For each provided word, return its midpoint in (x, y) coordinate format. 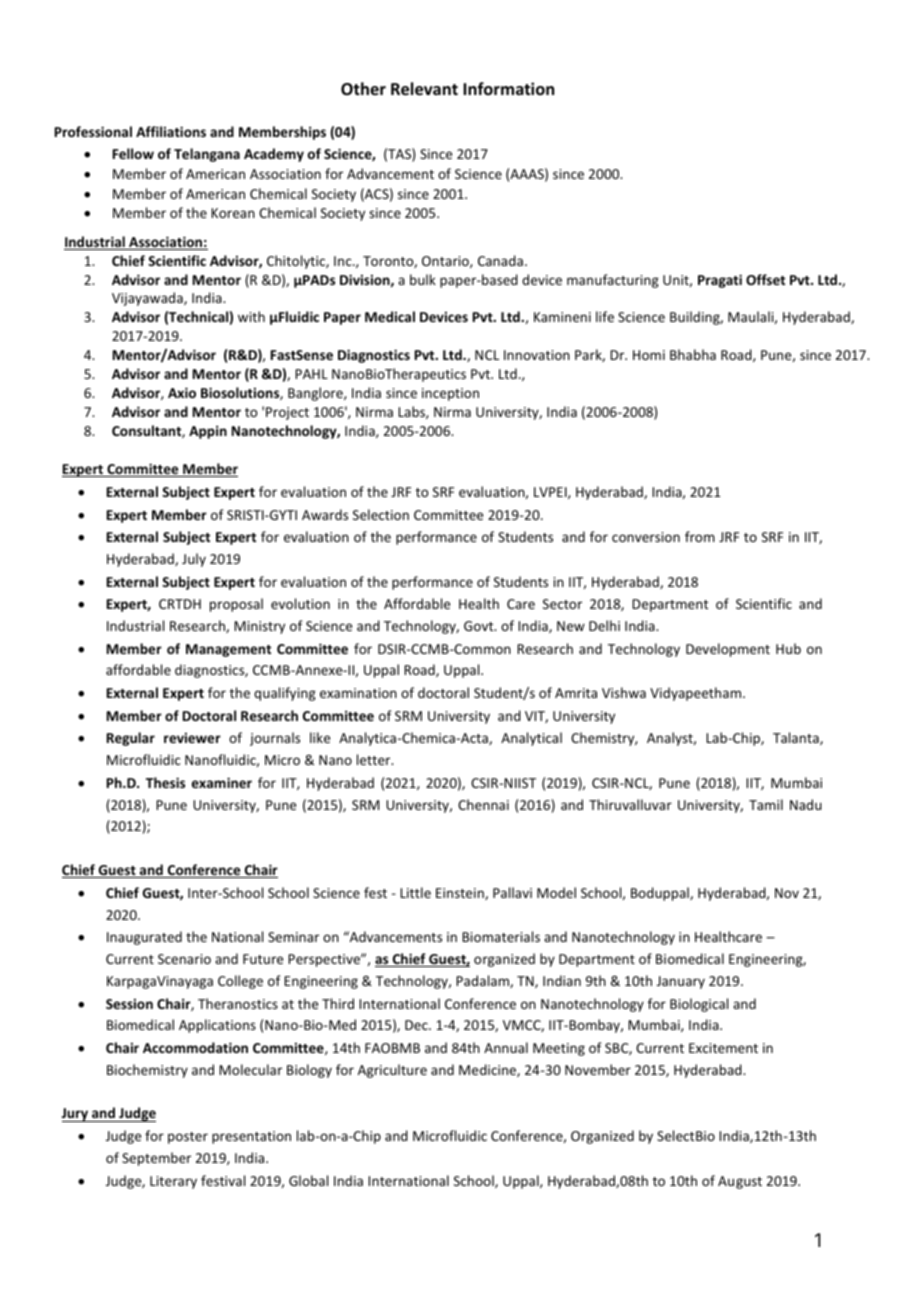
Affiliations (171, 131)
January (681, 982)
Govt (480, 626)
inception (450, 394)
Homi (649, 355)
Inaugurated (144, 938)
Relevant (424, 89)
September (156, 1159)
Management (228, 650)
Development (728, 650)
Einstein (461, 894)
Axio (182, 392)
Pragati (720, 281)
